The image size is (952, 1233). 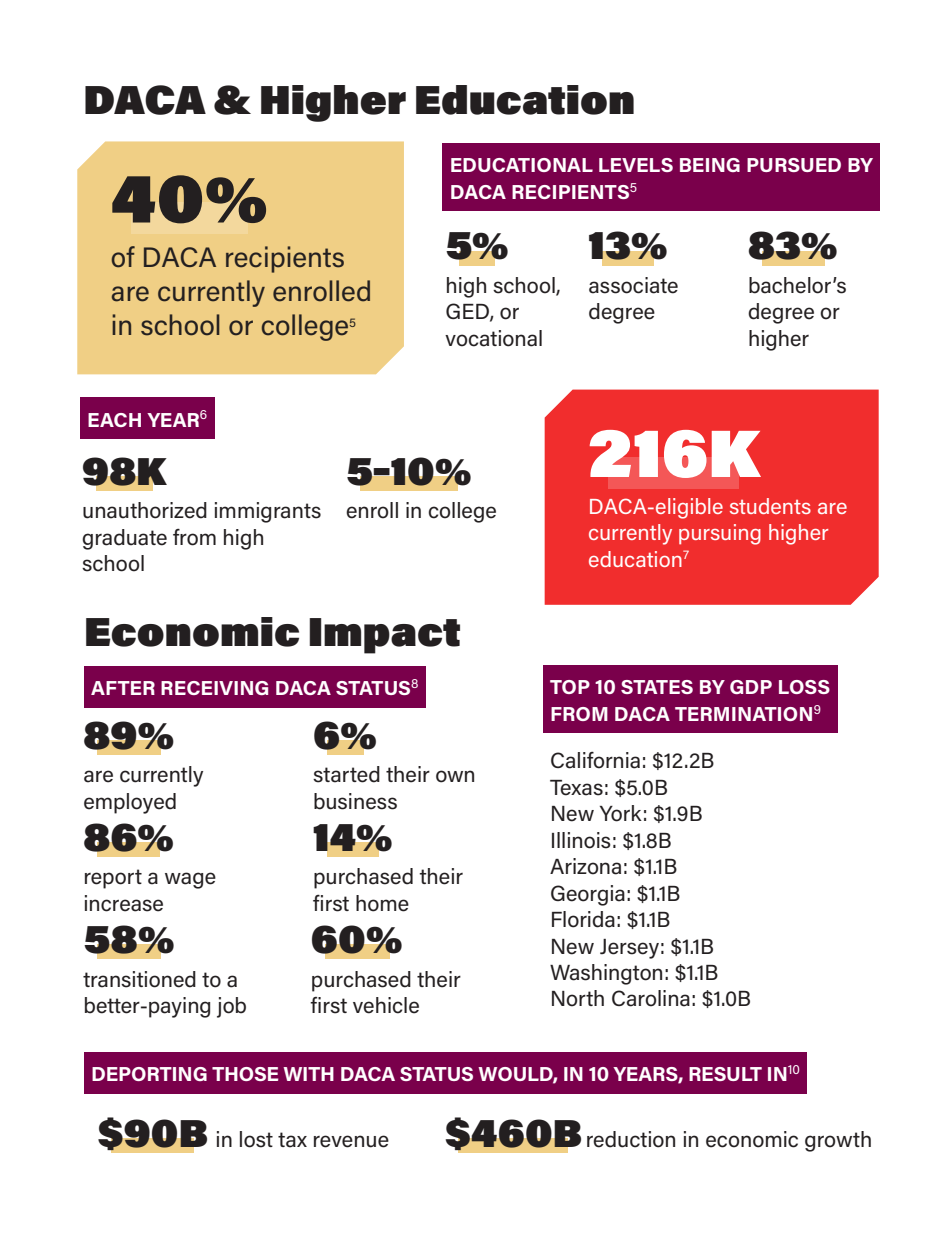 I want to click on revenue, so click(x=351, y=1141).
